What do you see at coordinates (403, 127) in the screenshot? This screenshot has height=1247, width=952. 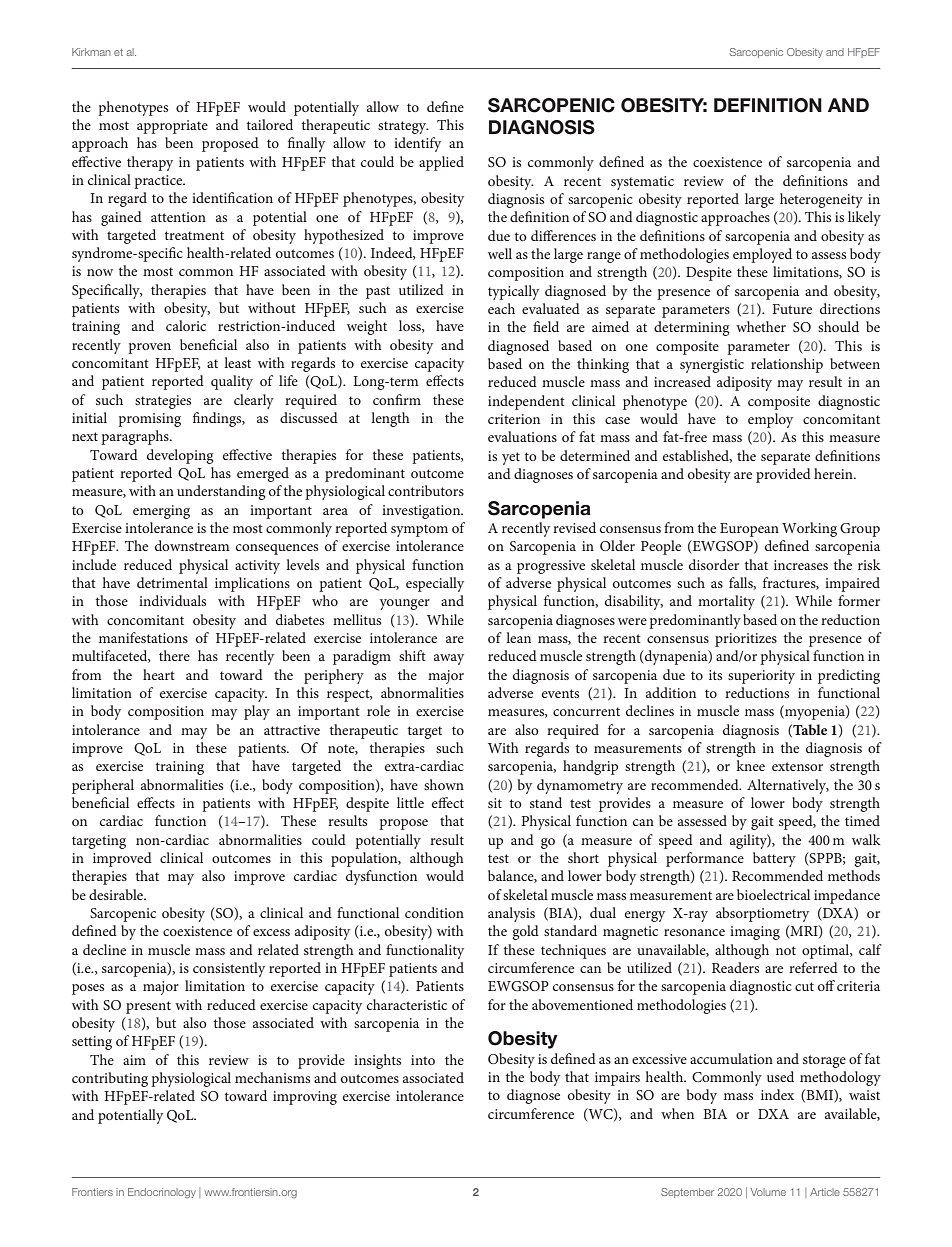 I see `strategy` at bounding box center [403, 127].
